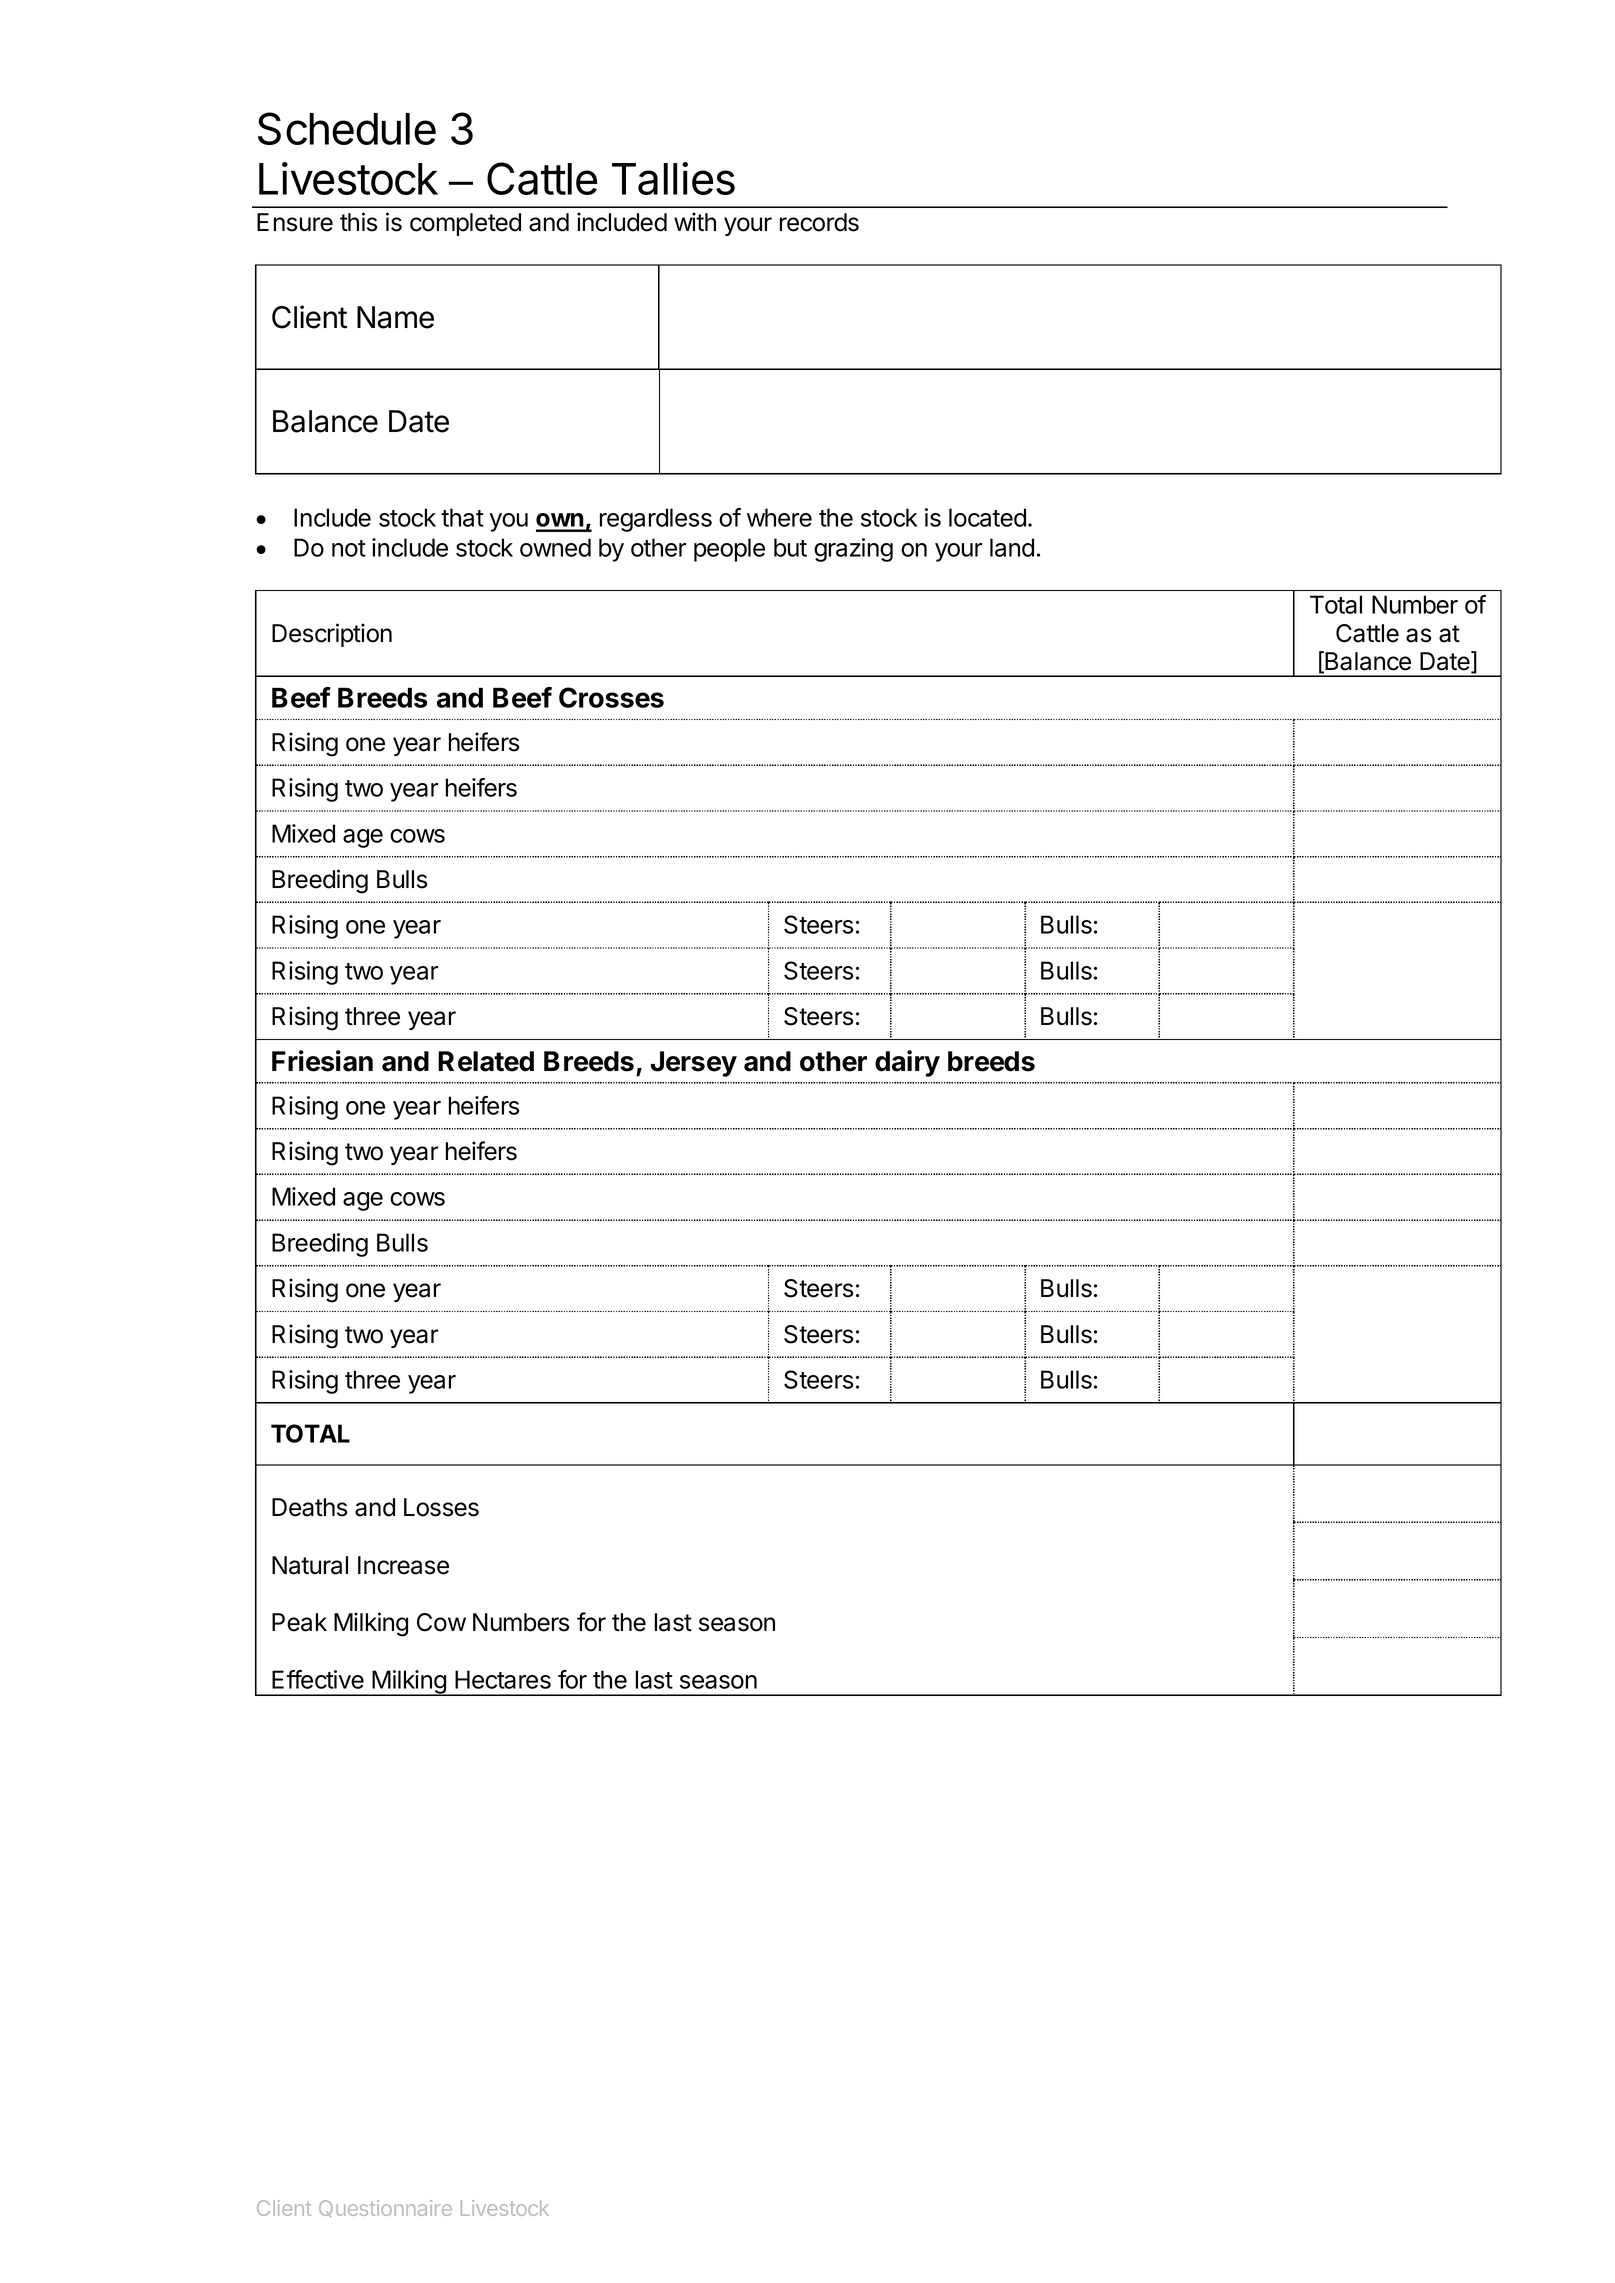 Image resolution: width=1615 pixels, height=2283 pixels. Describe the element at coordinates (673, 178) in the screenshot. I see `Tallies` at that location.
